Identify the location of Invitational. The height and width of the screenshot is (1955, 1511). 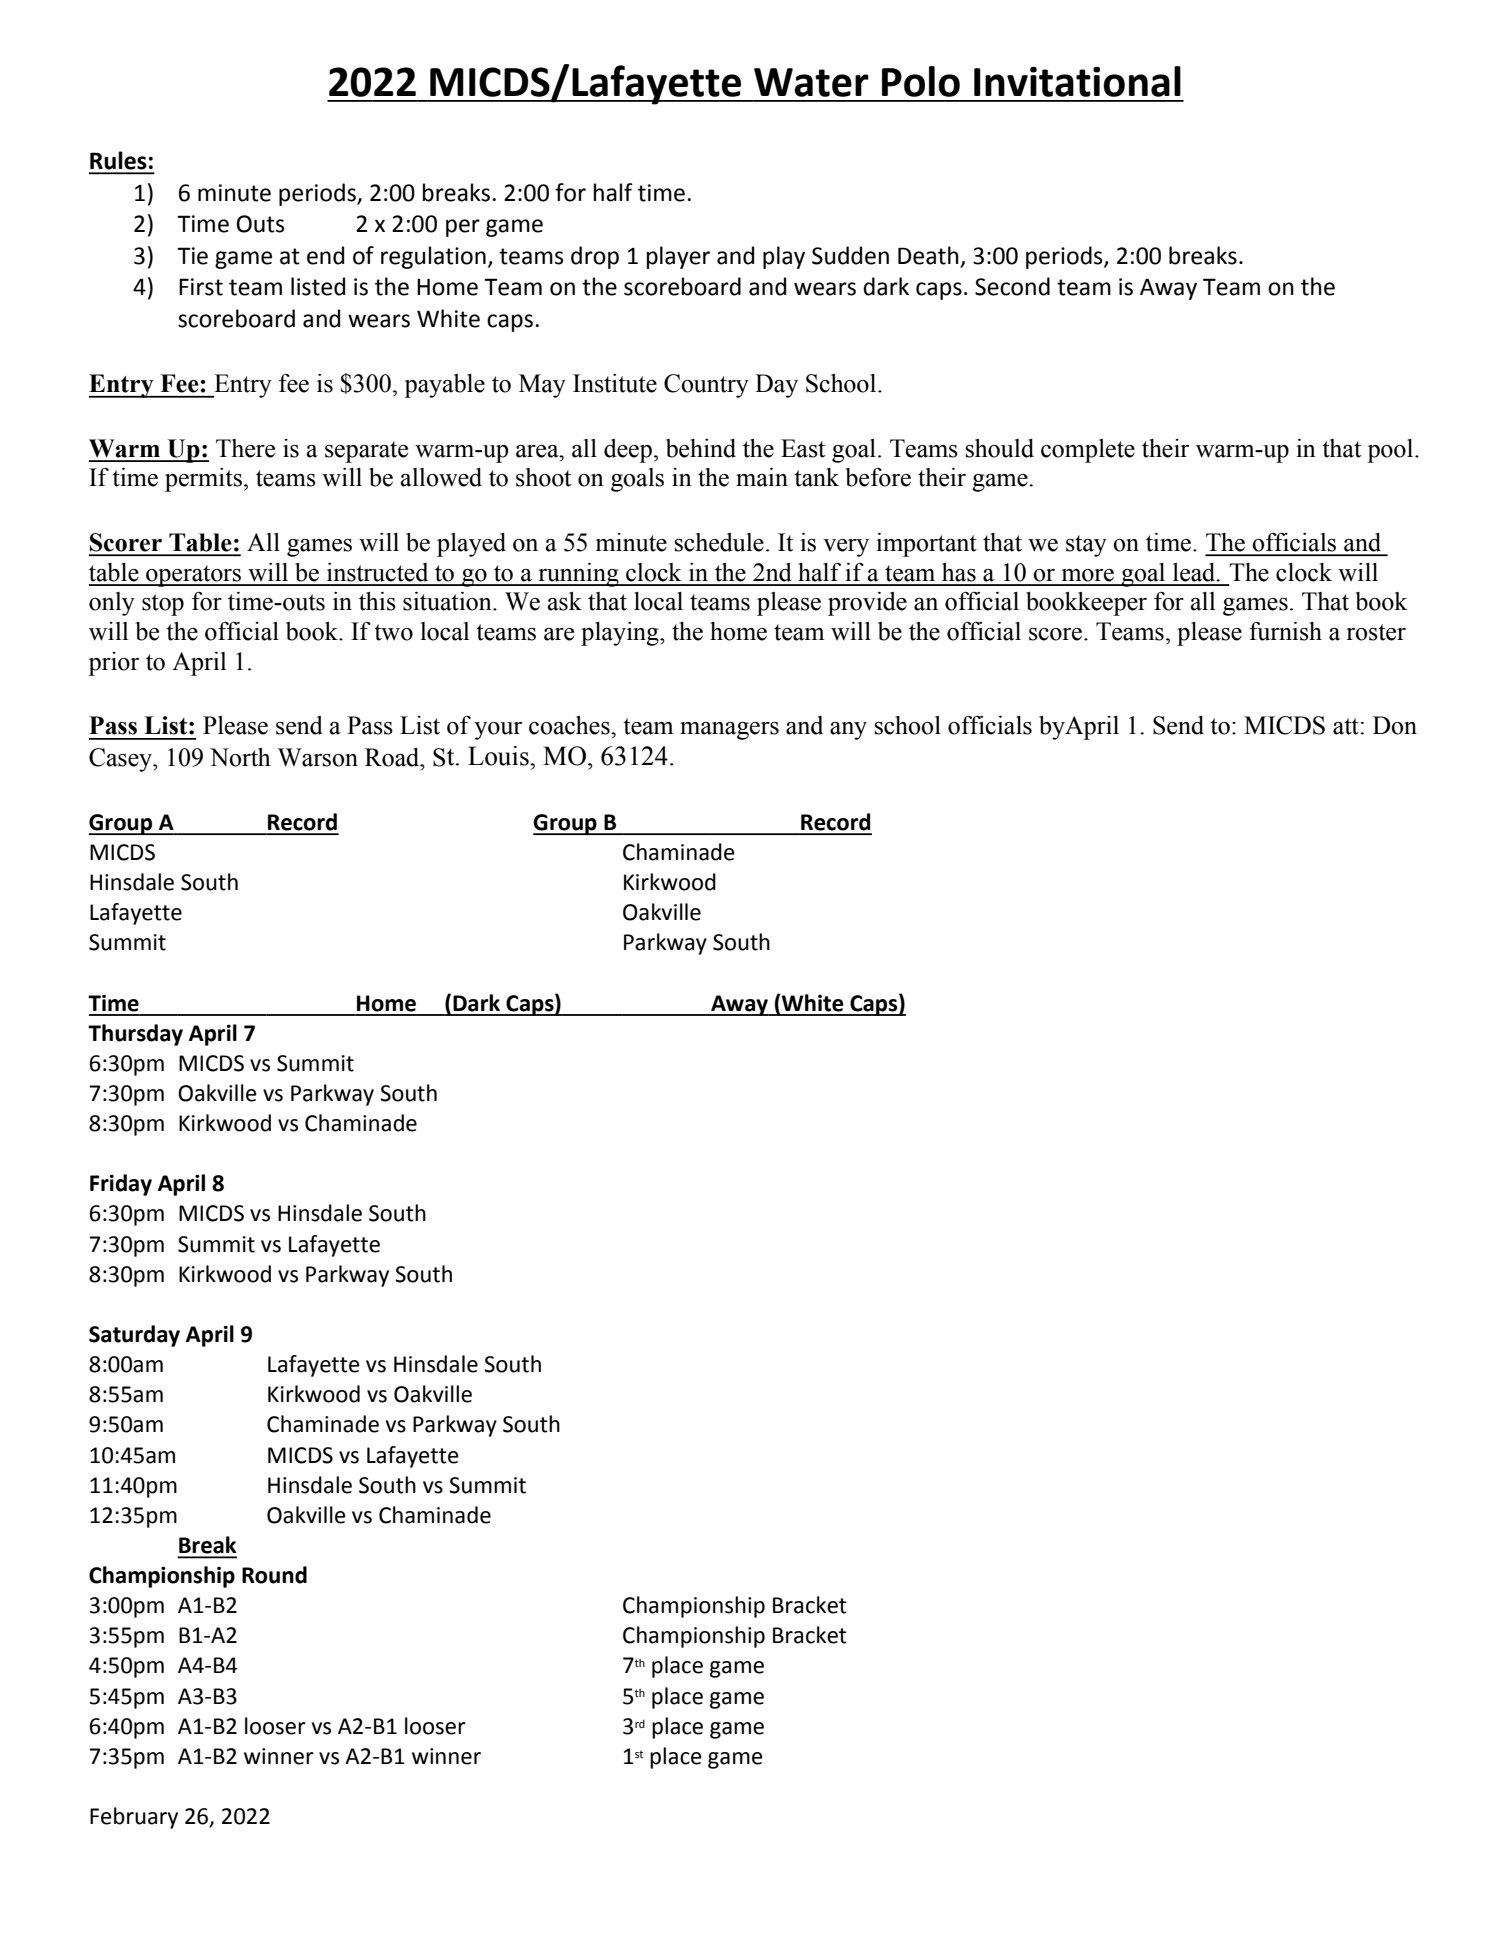
(1077, 81).
